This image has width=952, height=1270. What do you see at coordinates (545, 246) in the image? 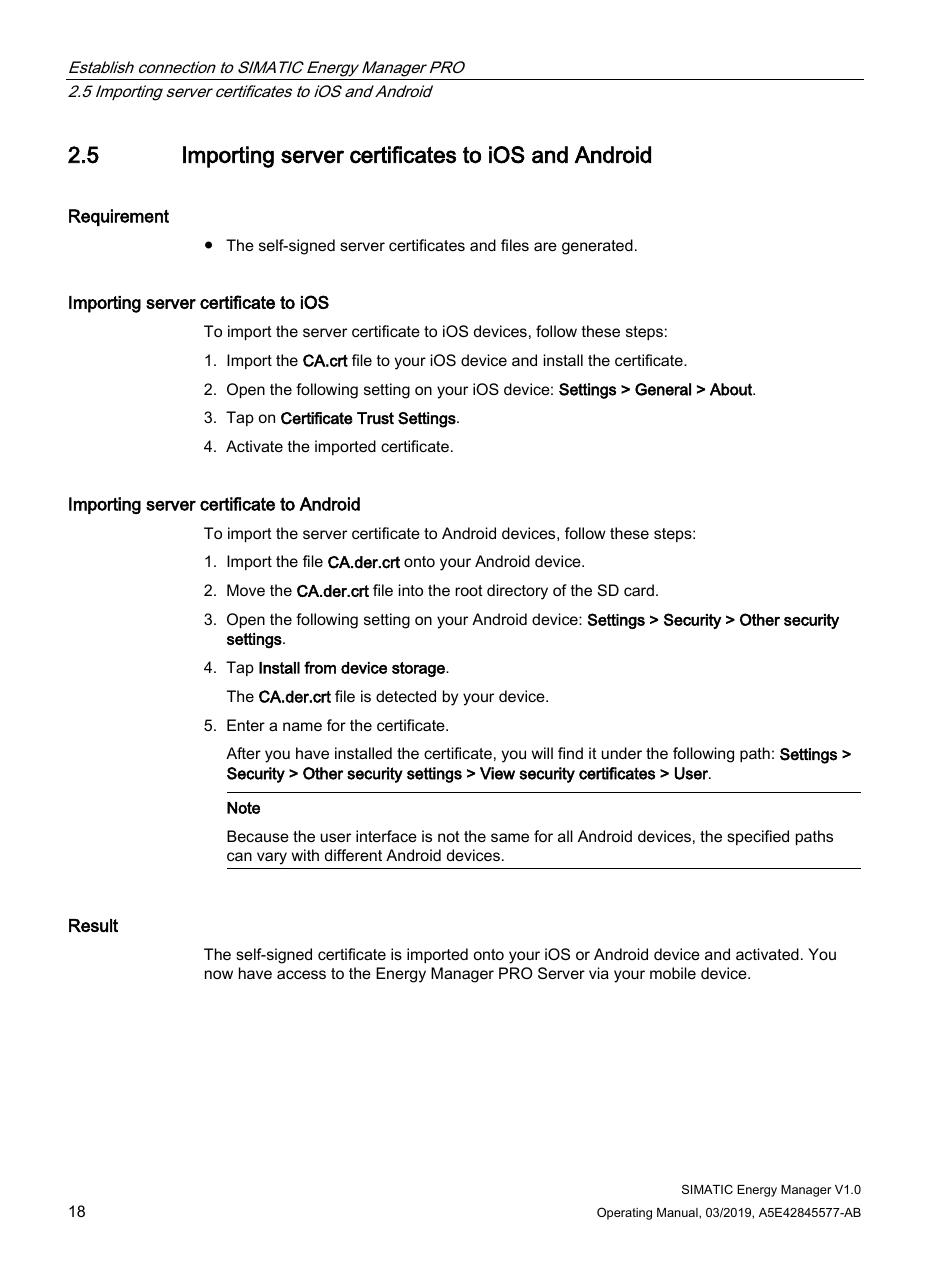
I see `are` at bounding box center [545, 246].
